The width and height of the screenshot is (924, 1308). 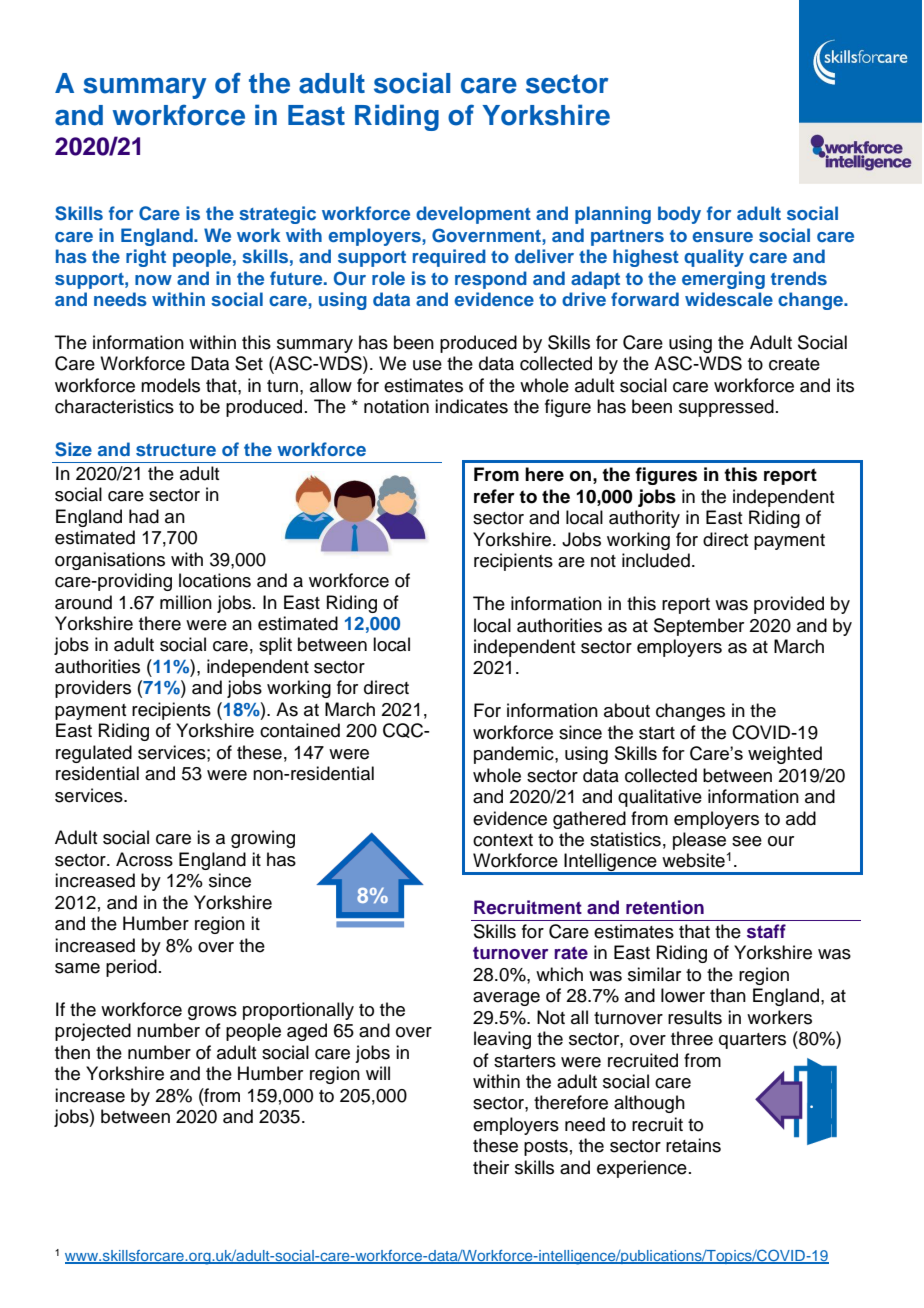 What do you see at coordinates (72, 1052) in the screenshot?
I see `then` at bounding box center [72, 1052].
